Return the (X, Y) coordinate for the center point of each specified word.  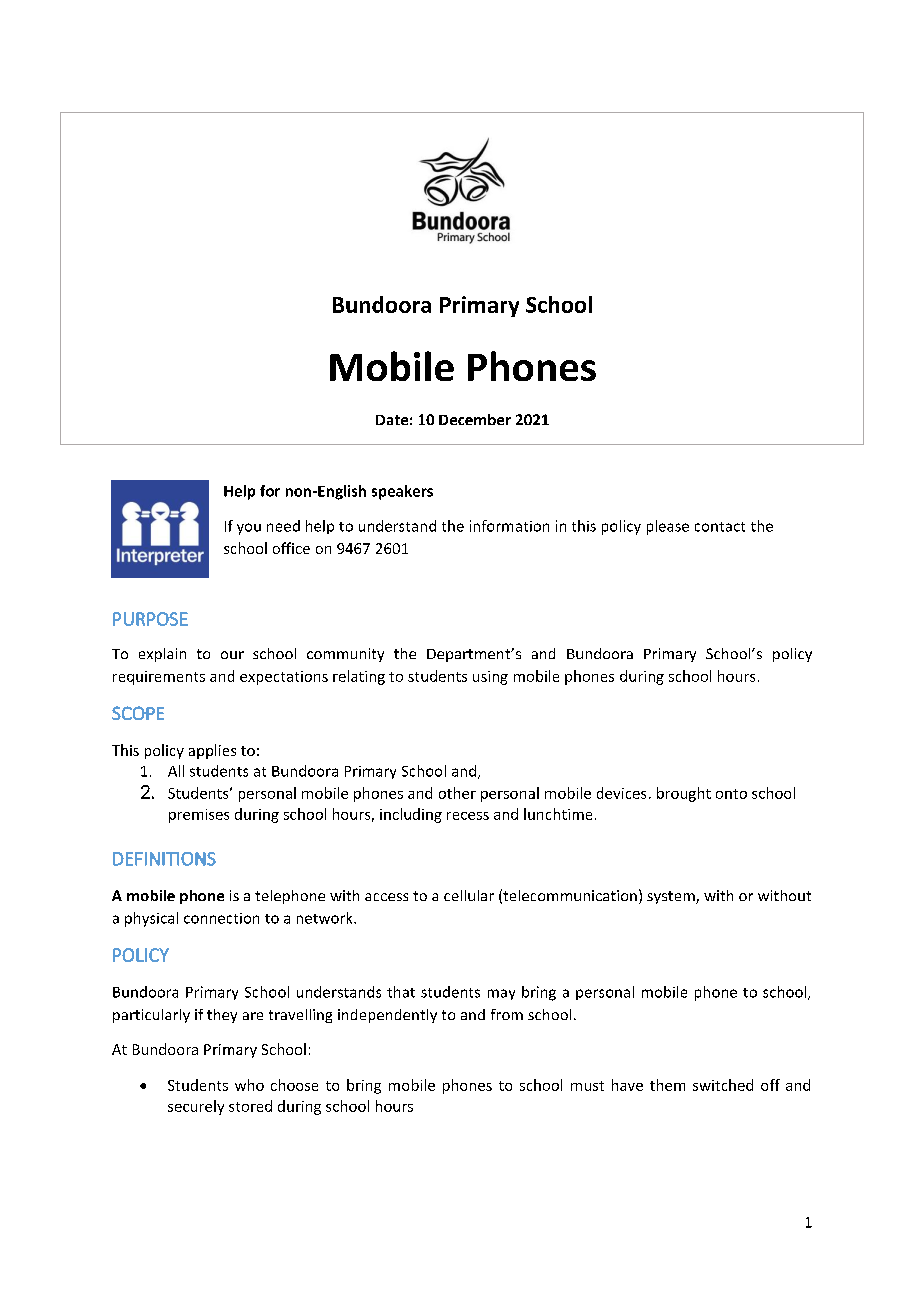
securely (196, 1107)
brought (684, 794)
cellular (469, 895)
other (457, 793)
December (475, 419)
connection (221, 918)
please (668, 527)
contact (720, 527)
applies (212, 751)
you (249, 529)
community (345, 655)
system (672, 897)
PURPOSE (150, 619)
